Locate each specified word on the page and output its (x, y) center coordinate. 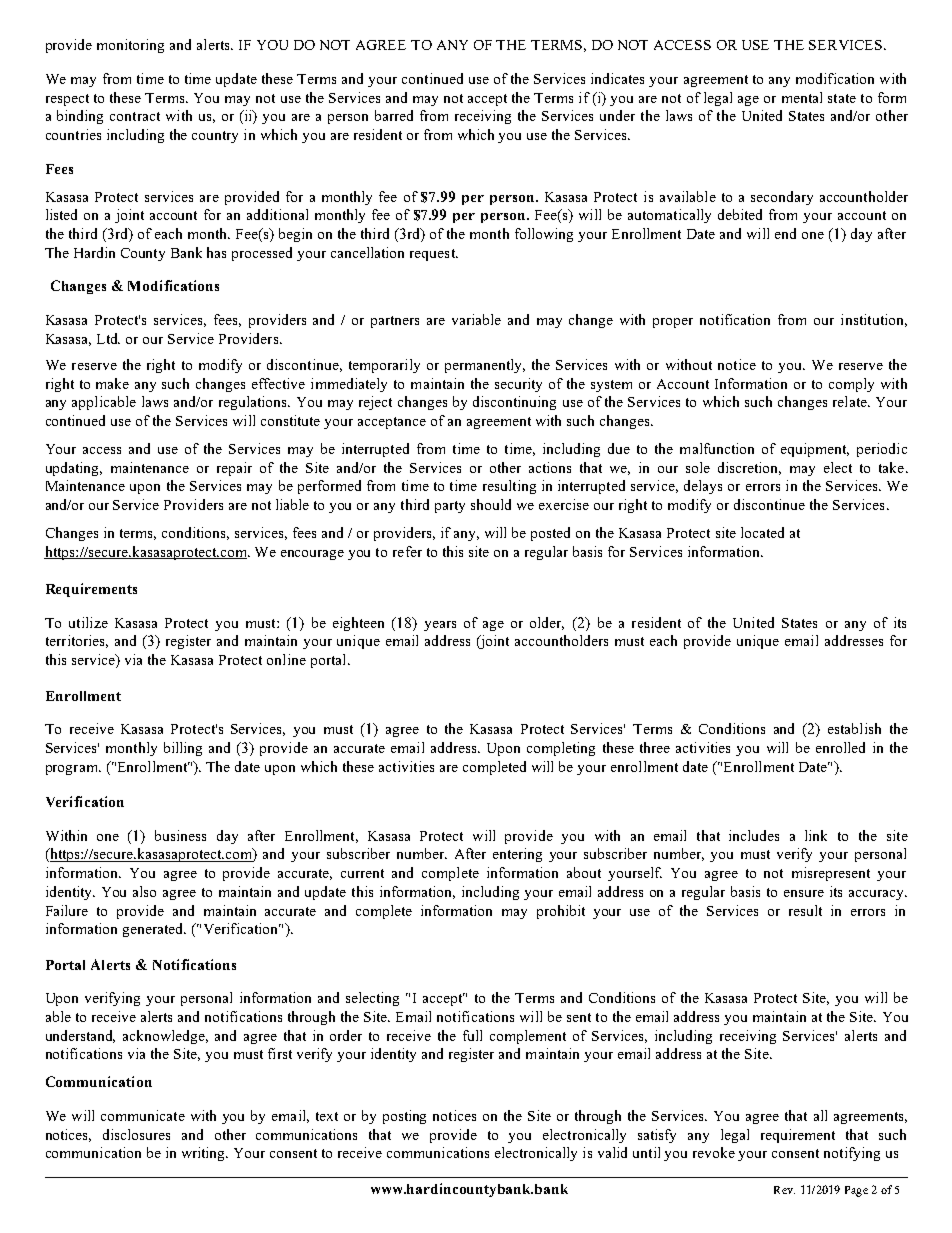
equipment (815, 450)
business (180, 835)
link (816, 835)
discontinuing (514, 403)
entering (517, 855)
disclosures (136, 1134)
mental (802, 97)
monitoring (130, 46)
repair (234, 469)
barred (394, 115)
